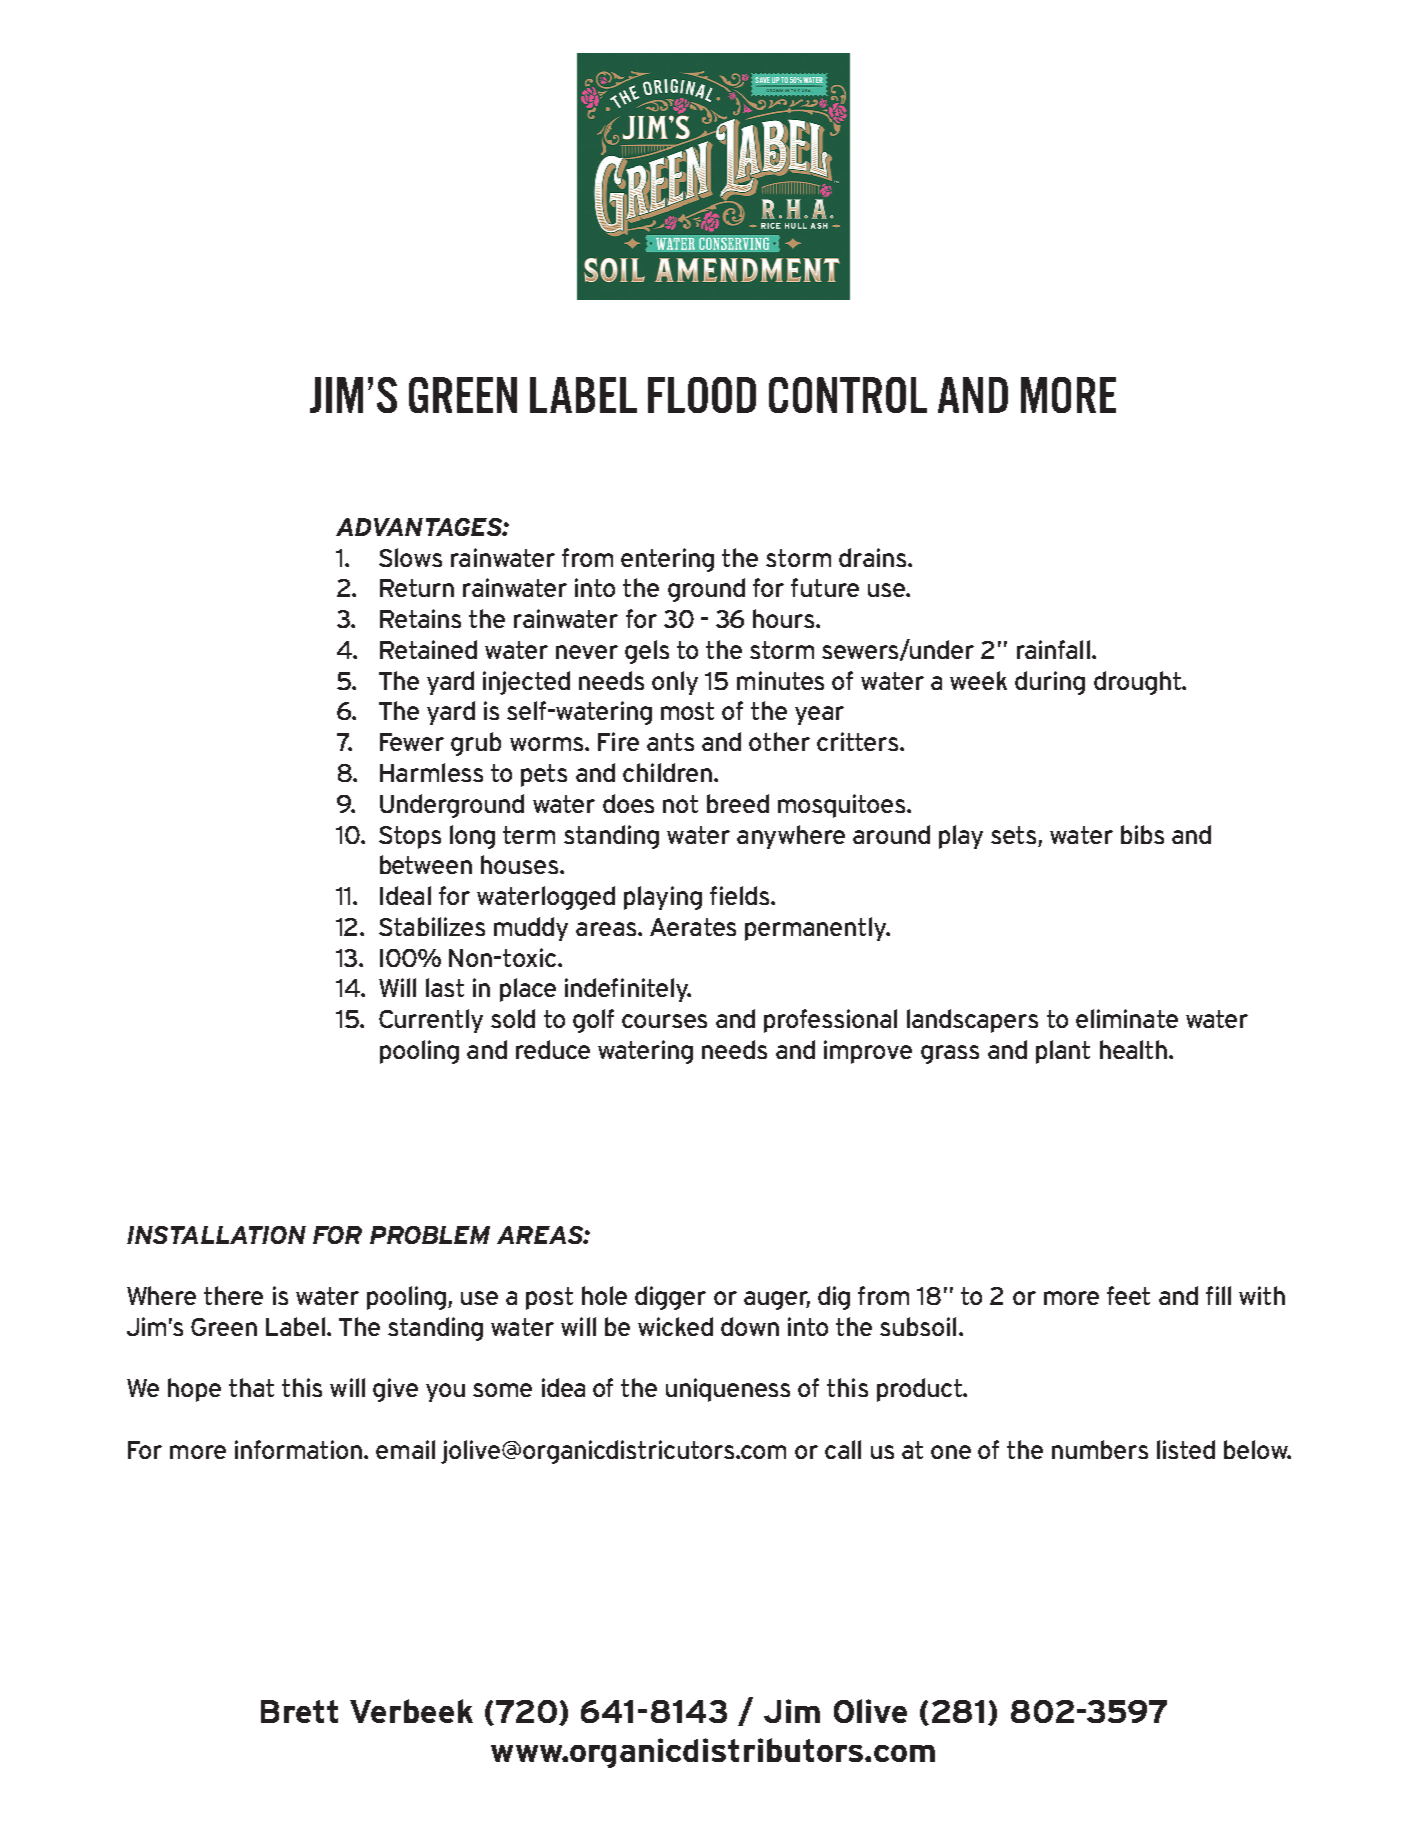  What do you see at coordinates (843, 1449) in the screenshot?
I see `call` at bounding box center [843, 1449].
